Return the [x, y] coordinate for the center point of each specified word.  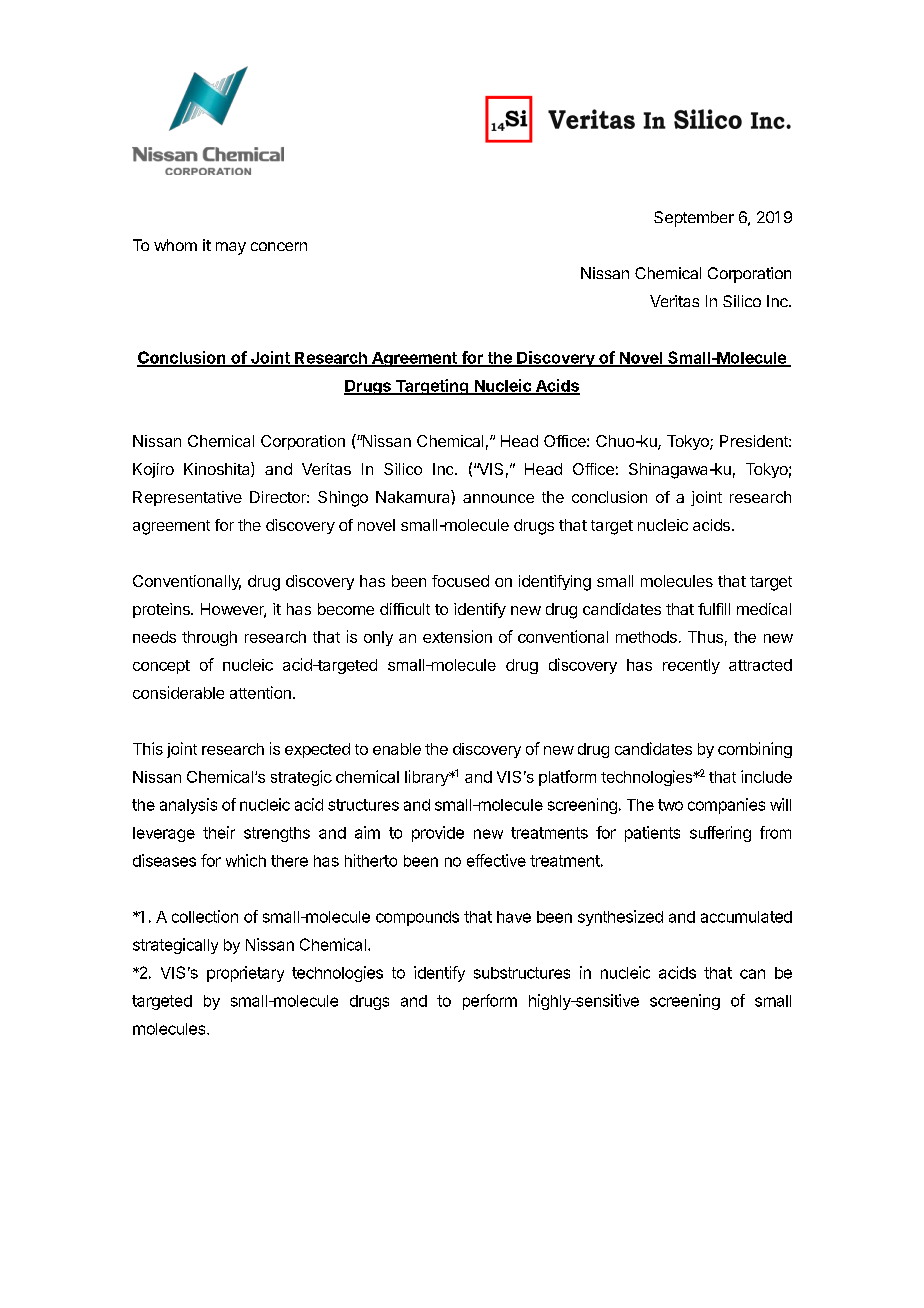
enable [397, 749]
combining [755, 750]
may [231, 248]
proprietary [245, 974]
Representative [187, 498]
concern [279, 246]
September [694, 219]
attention [260, 692]
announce [498, 498]
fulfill [714, 609]
